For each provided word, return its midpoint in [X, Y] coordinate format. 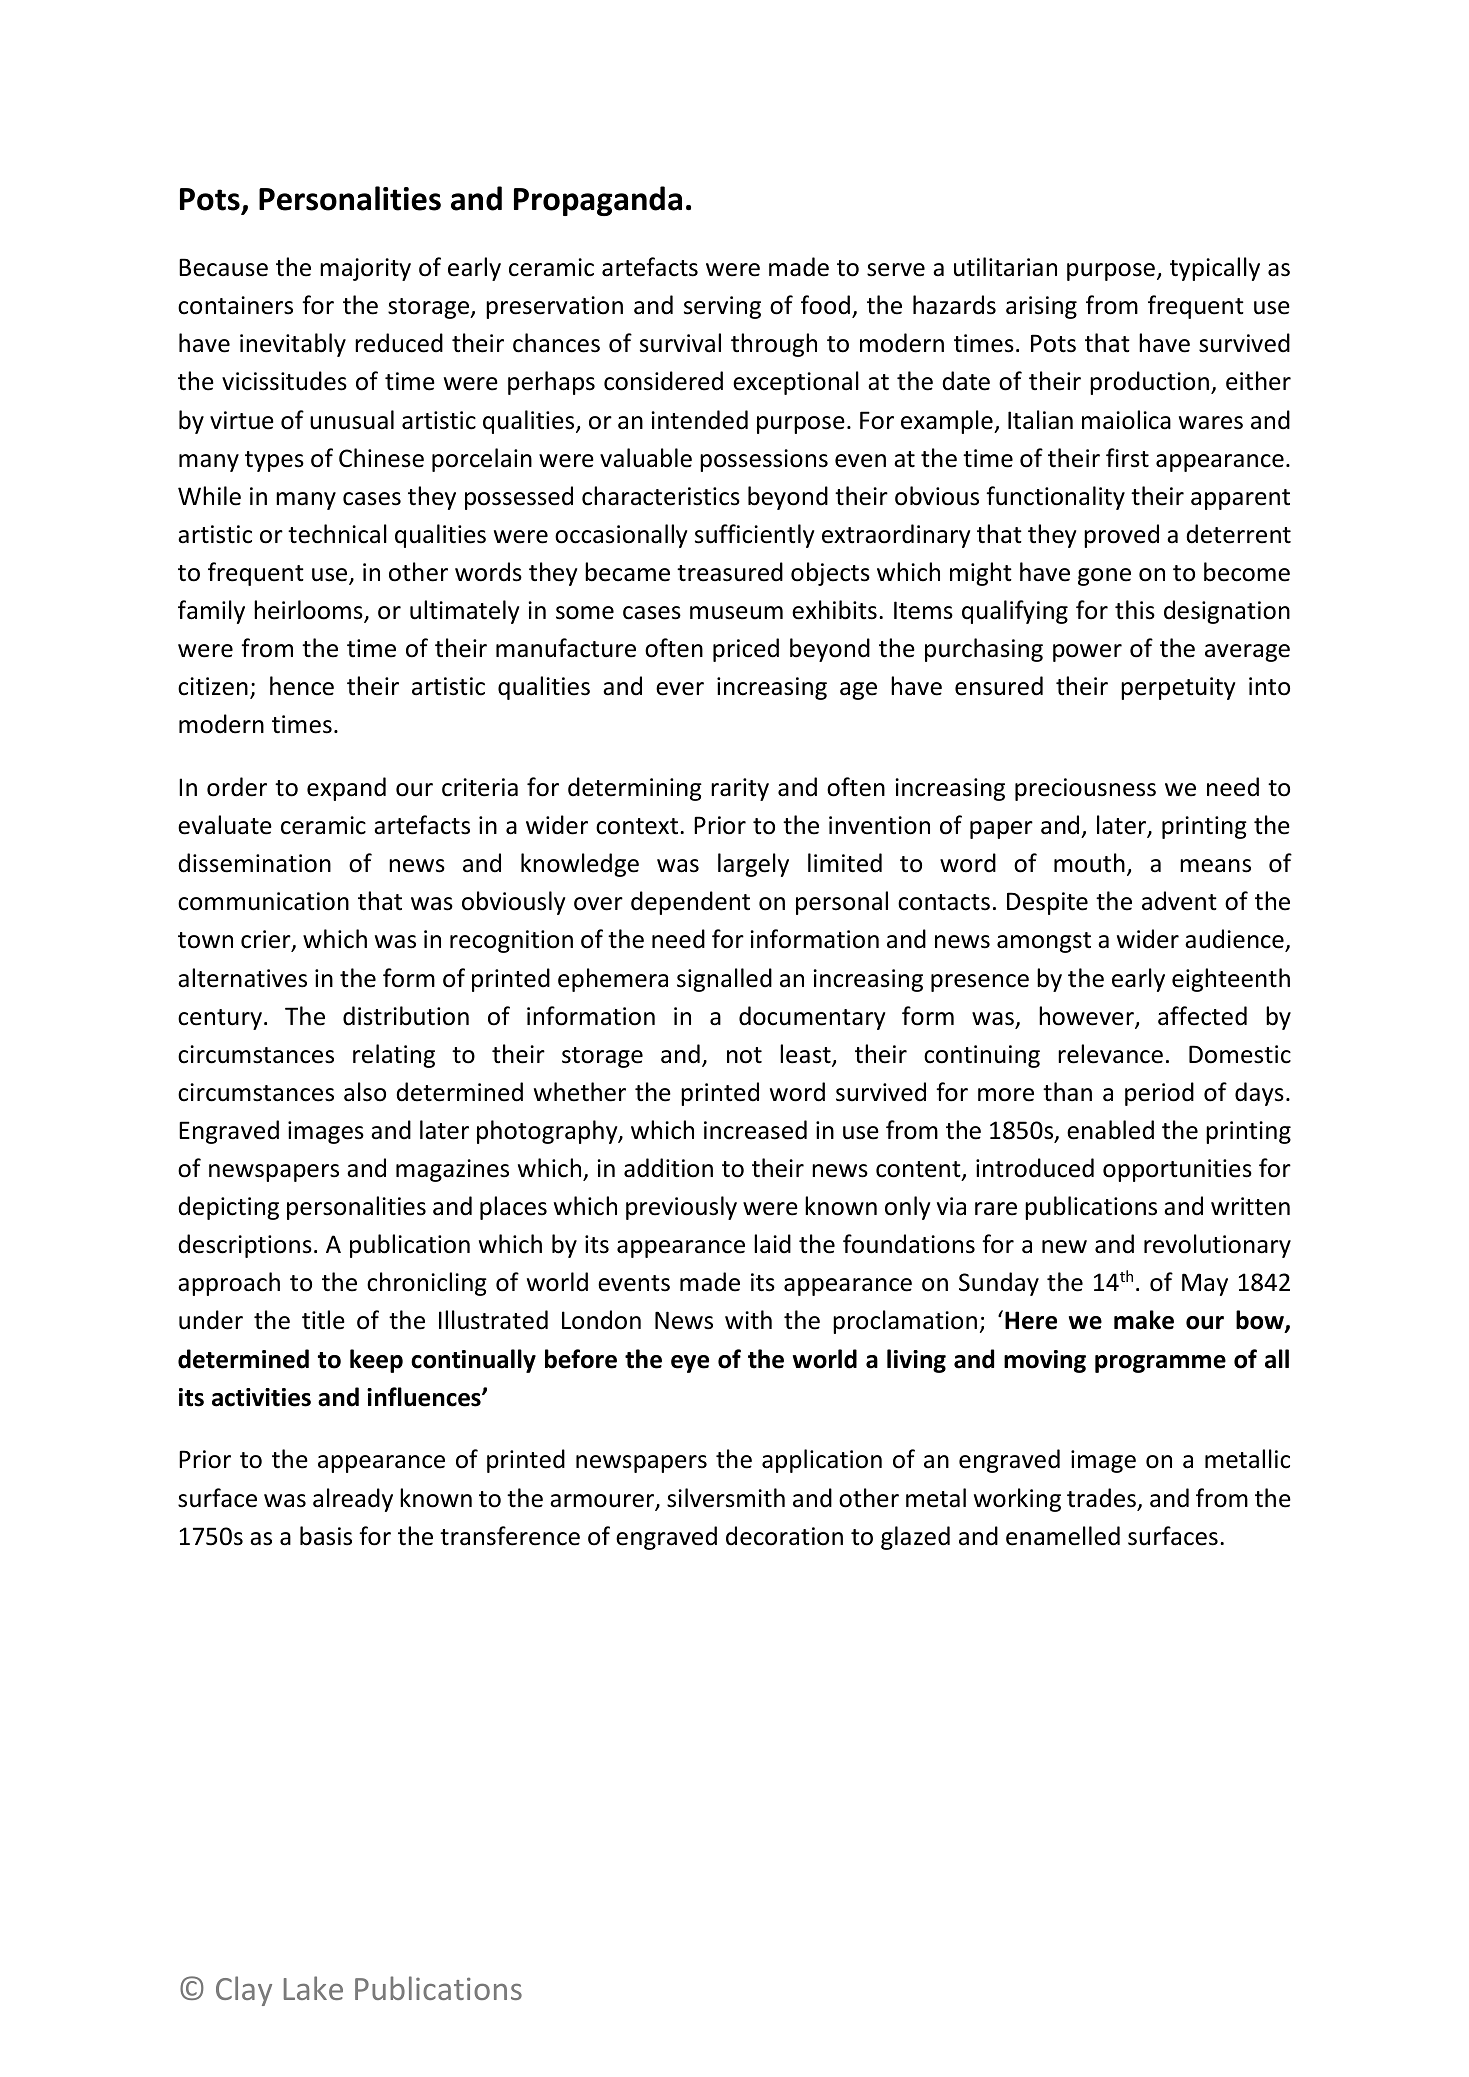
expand [346, 789]
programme [1160, 1364]
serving [722, 307]
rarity [740, 789]
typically [1215, 269]
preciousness [1085, 789]
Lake [313, 1988]
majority [365, 269]
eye [690, 1364]
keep [376, 1361]
